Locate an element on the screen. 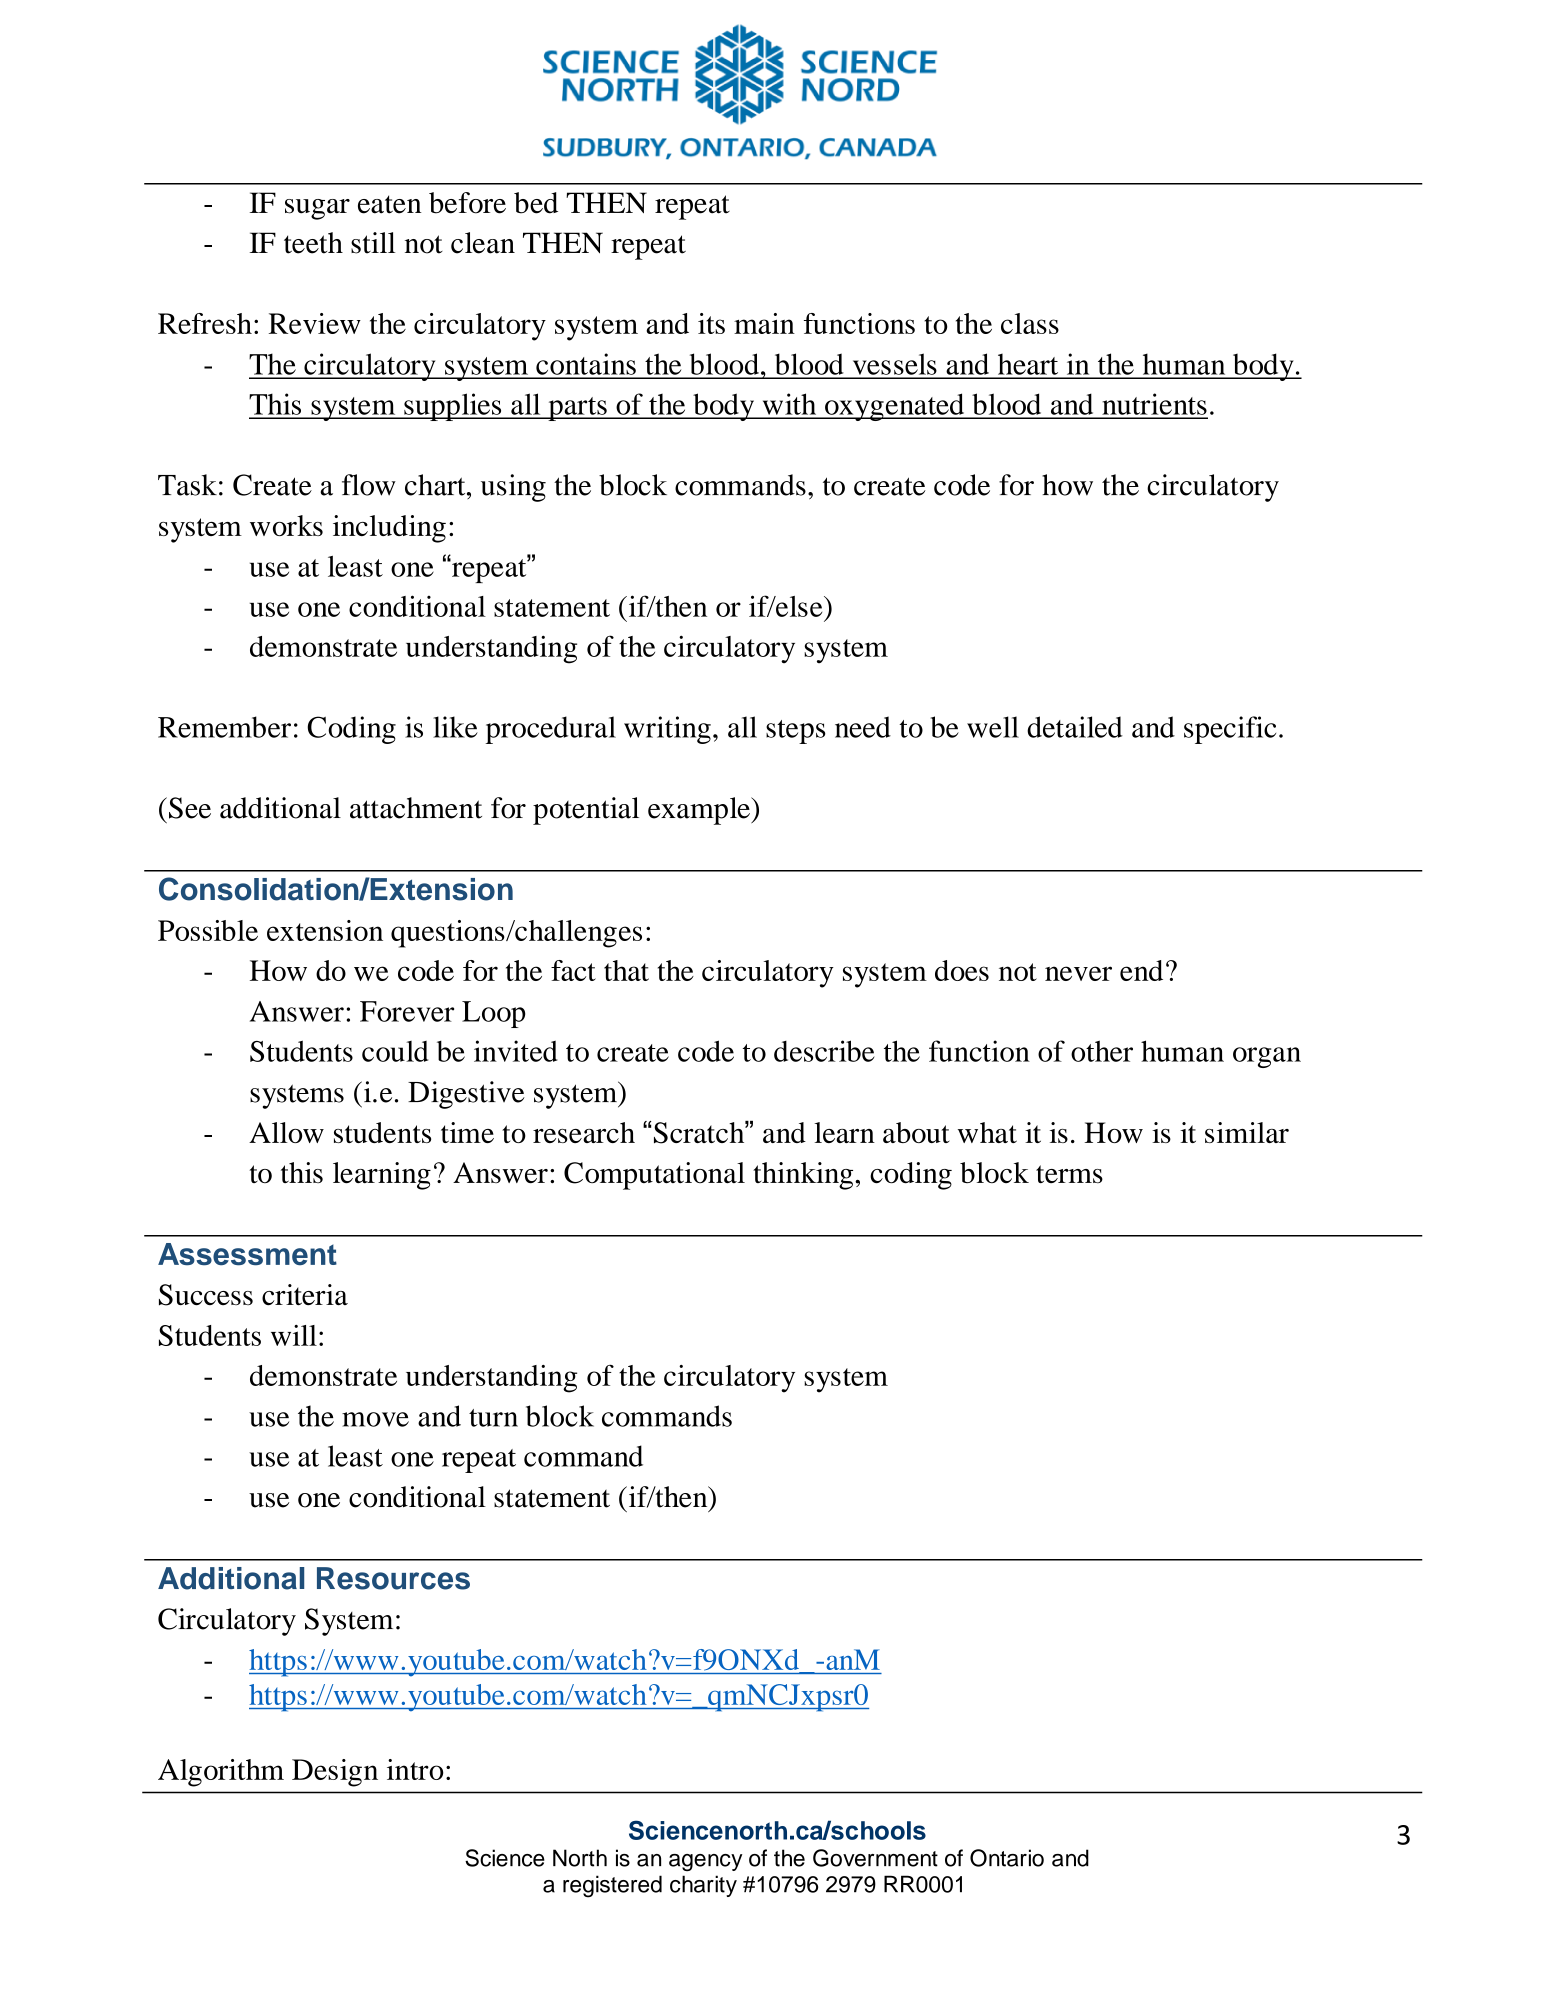 Image resolution: width=1555 pixels, height=2013 pixels. detailed is located at coordinates (1075, 727).
